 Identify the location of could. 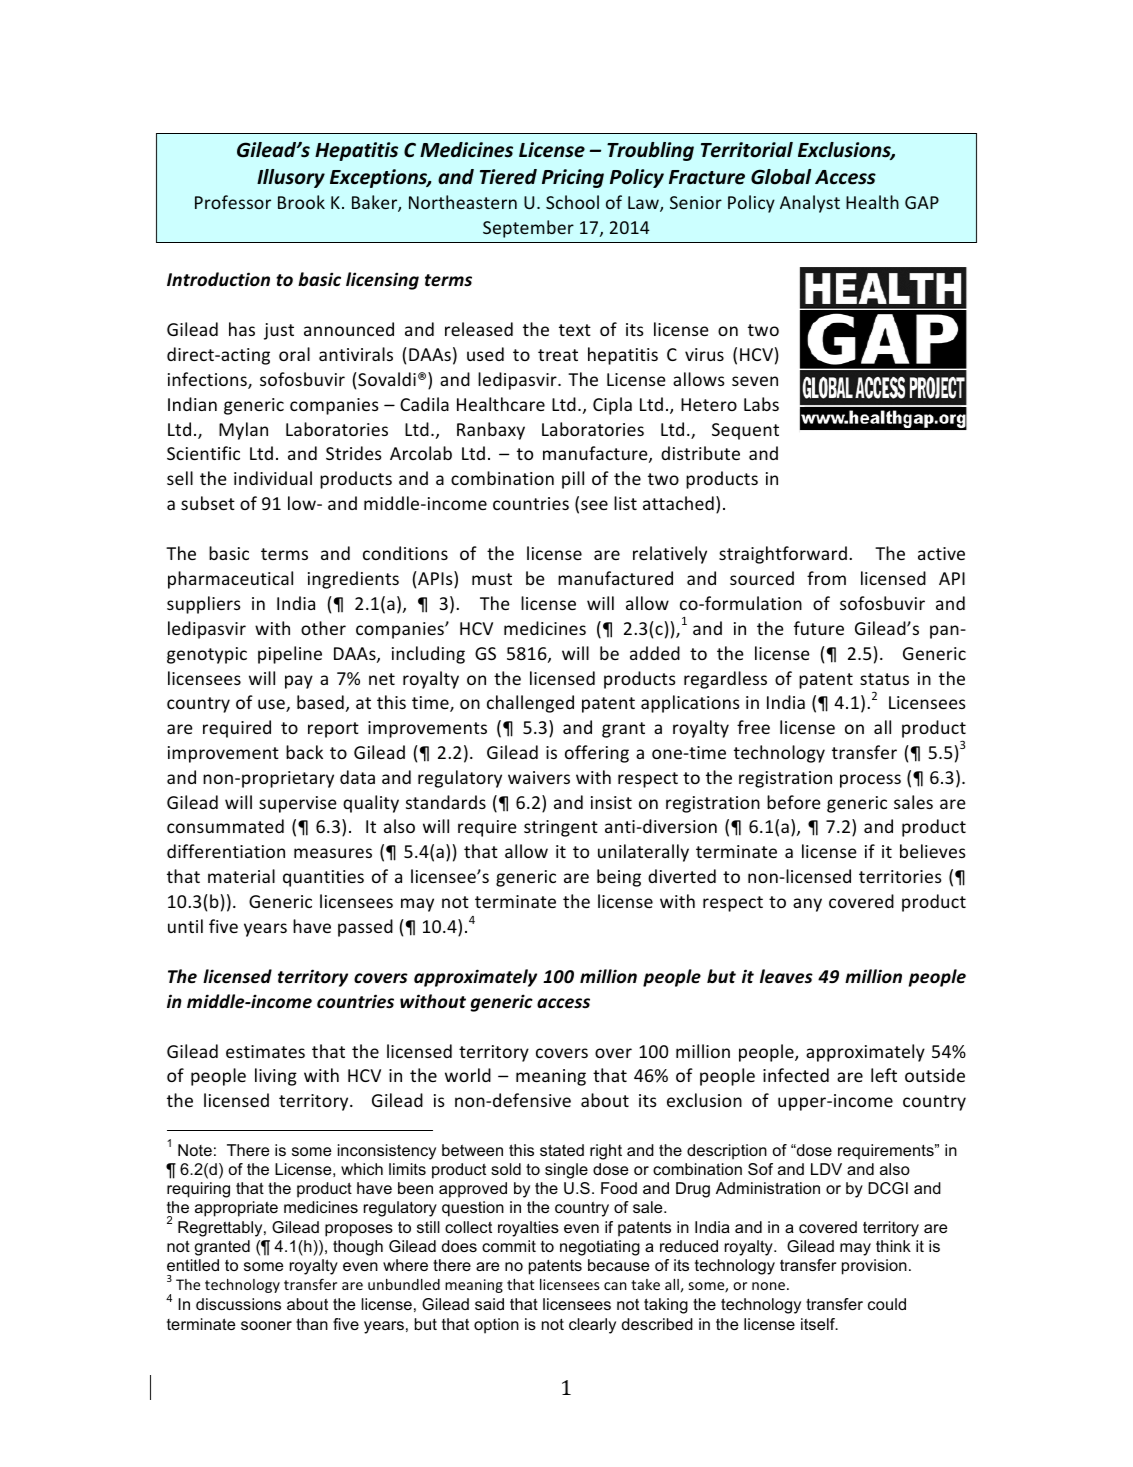
(887, 1304).
